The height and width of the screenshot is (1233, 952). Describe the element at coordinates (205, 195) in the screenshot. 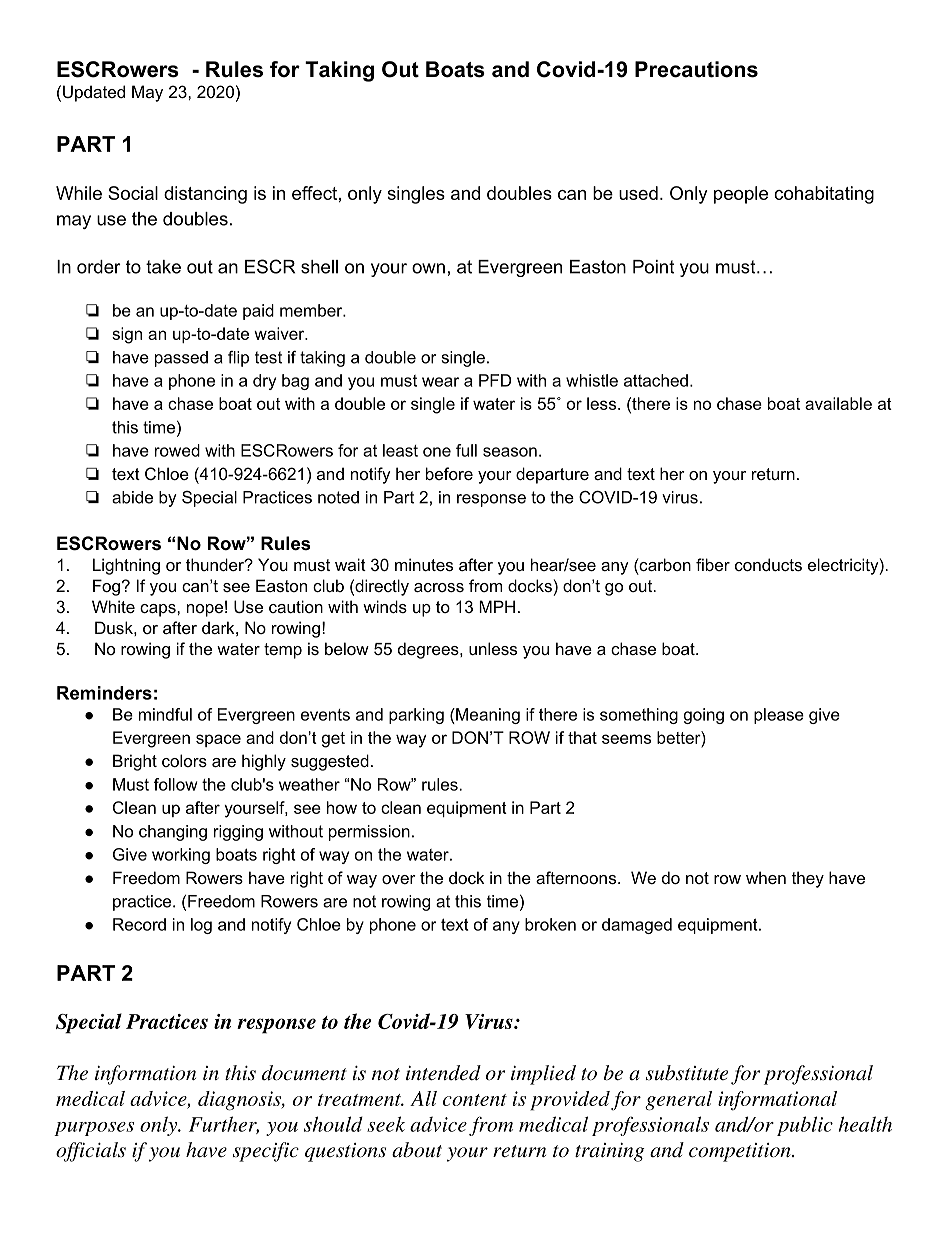

I see `distancing` at that location.
